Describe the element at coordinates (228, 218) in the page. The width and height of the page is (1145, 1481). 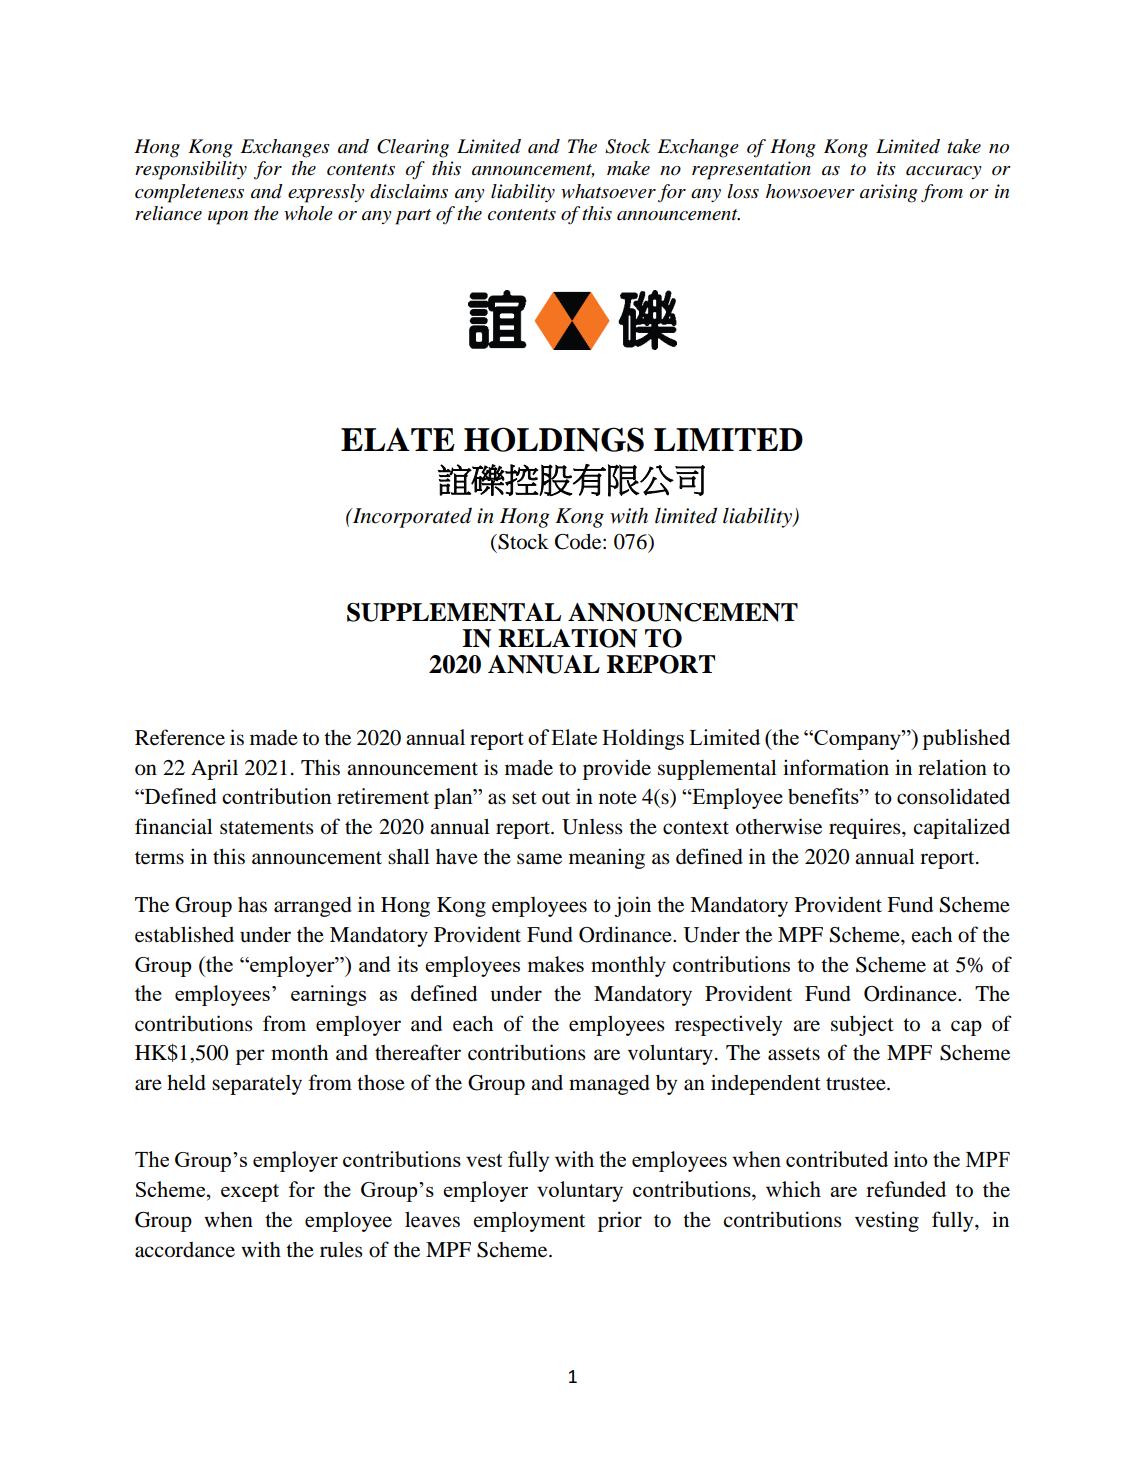
I see `upon` at that location.
